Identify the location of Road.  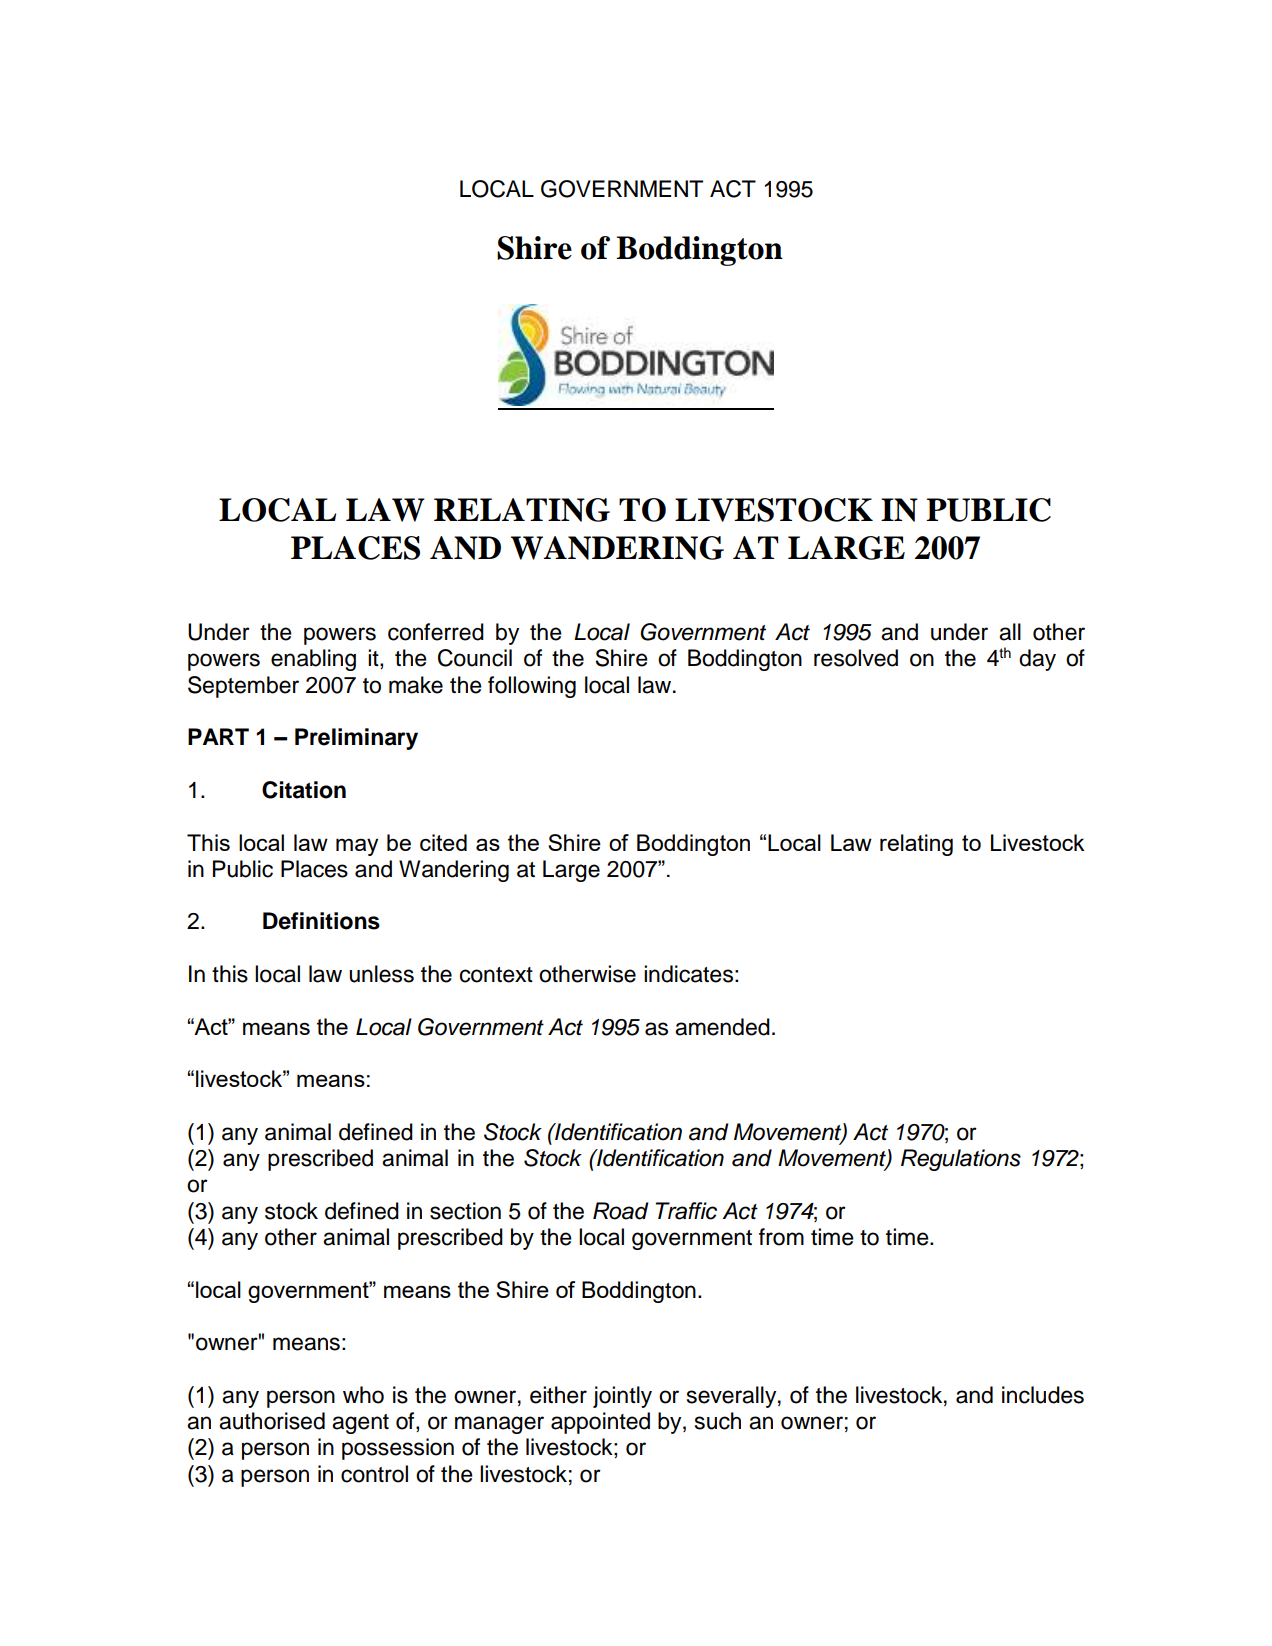
(621, 1211).
